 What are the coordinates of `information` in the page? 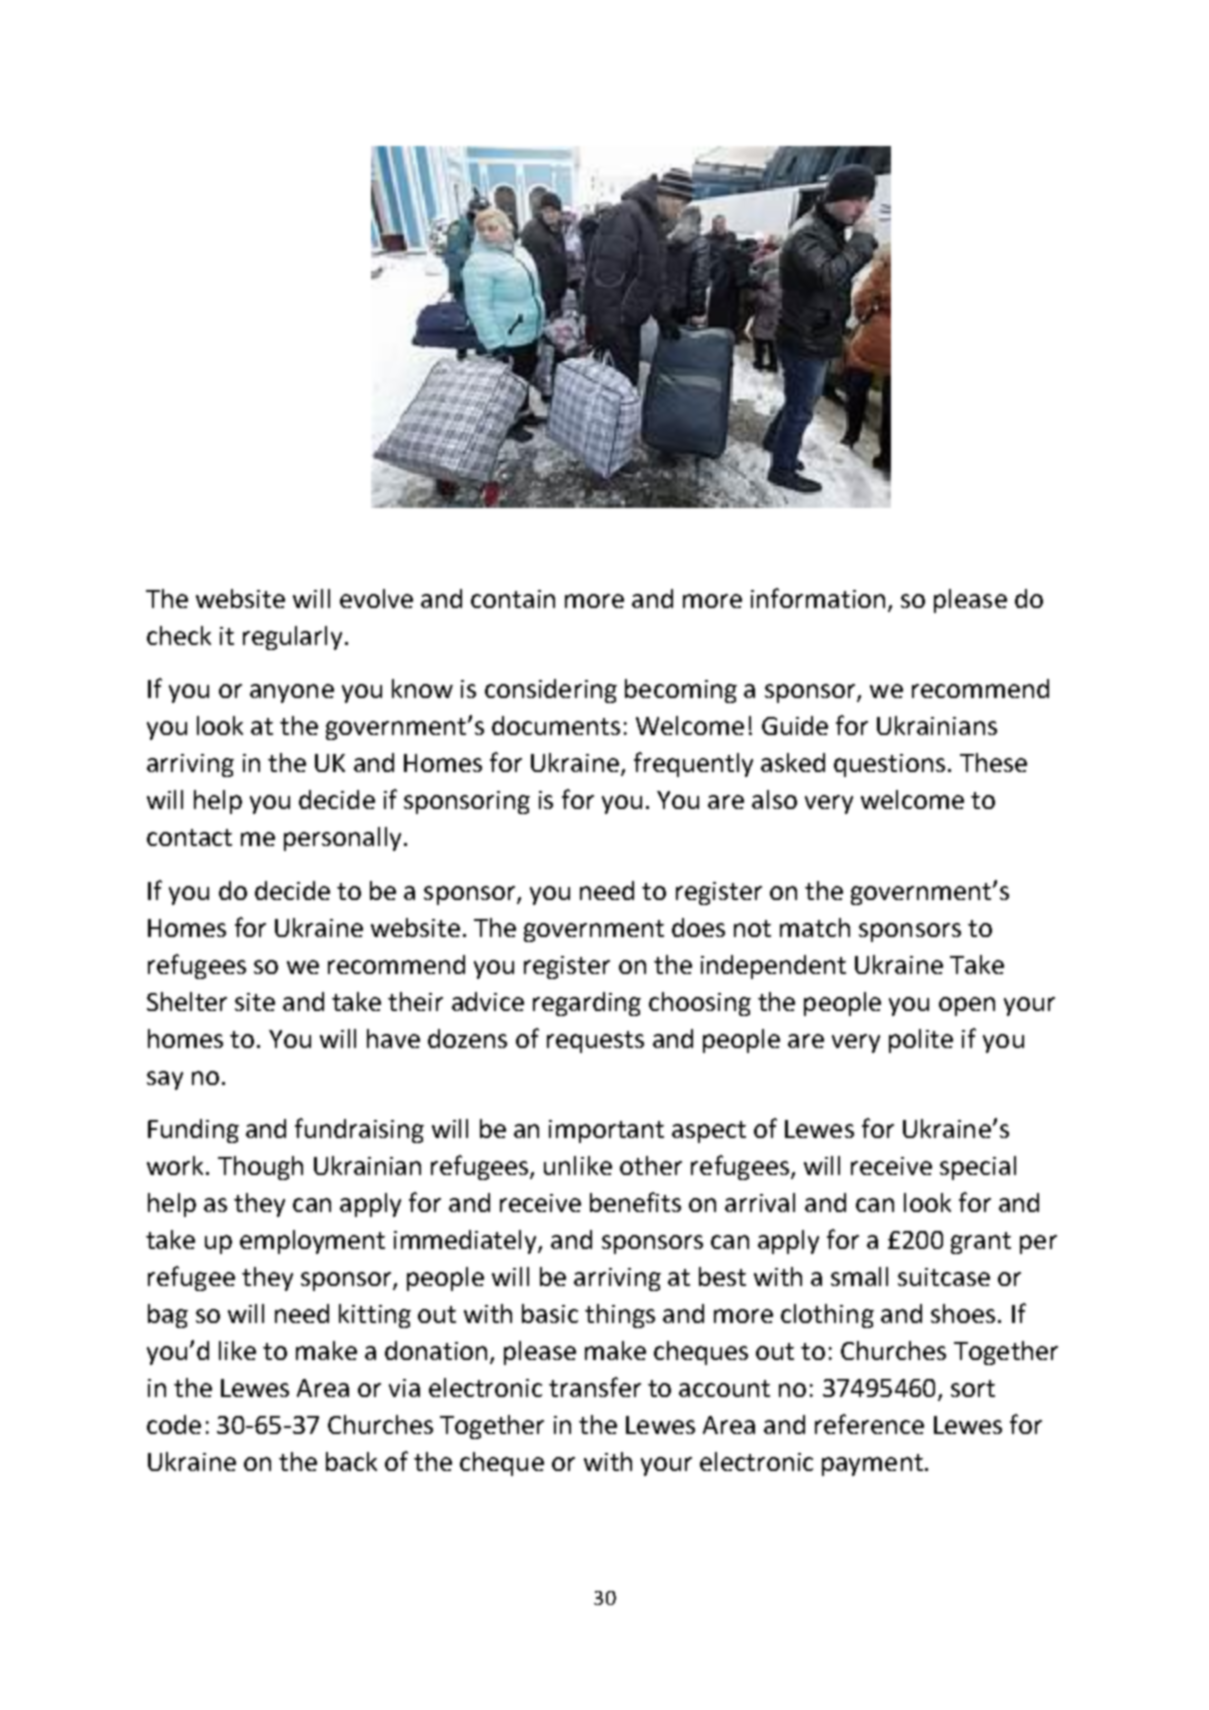 It's located at (818, 598).
